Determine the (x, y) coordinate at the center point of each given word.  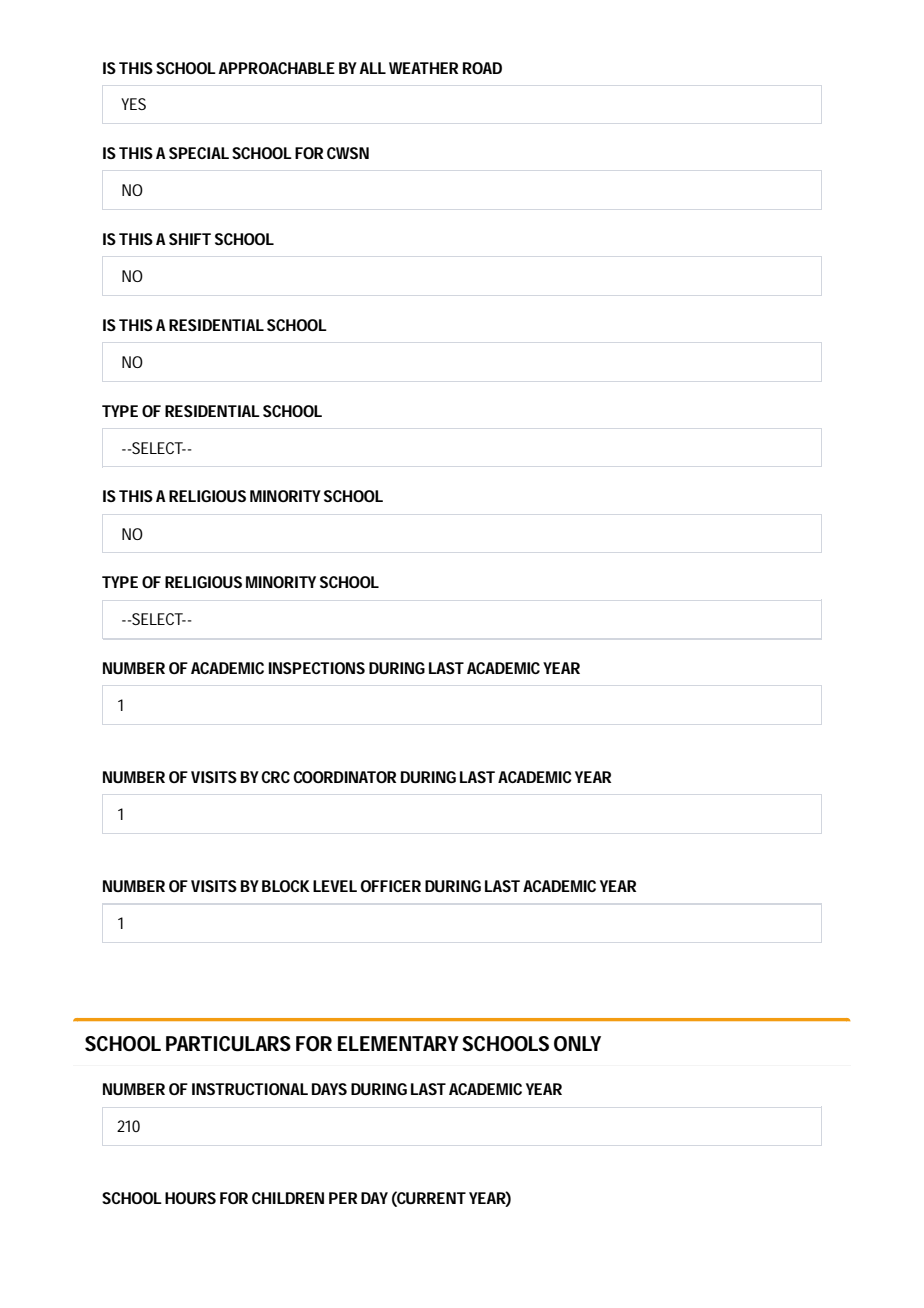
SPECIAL (199, 153)
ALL (372, 68)
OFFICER (391, 886)
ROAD (482, 68)
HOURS (190, 1198)
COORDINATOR (344, 777)
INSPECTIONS (317, 668)
